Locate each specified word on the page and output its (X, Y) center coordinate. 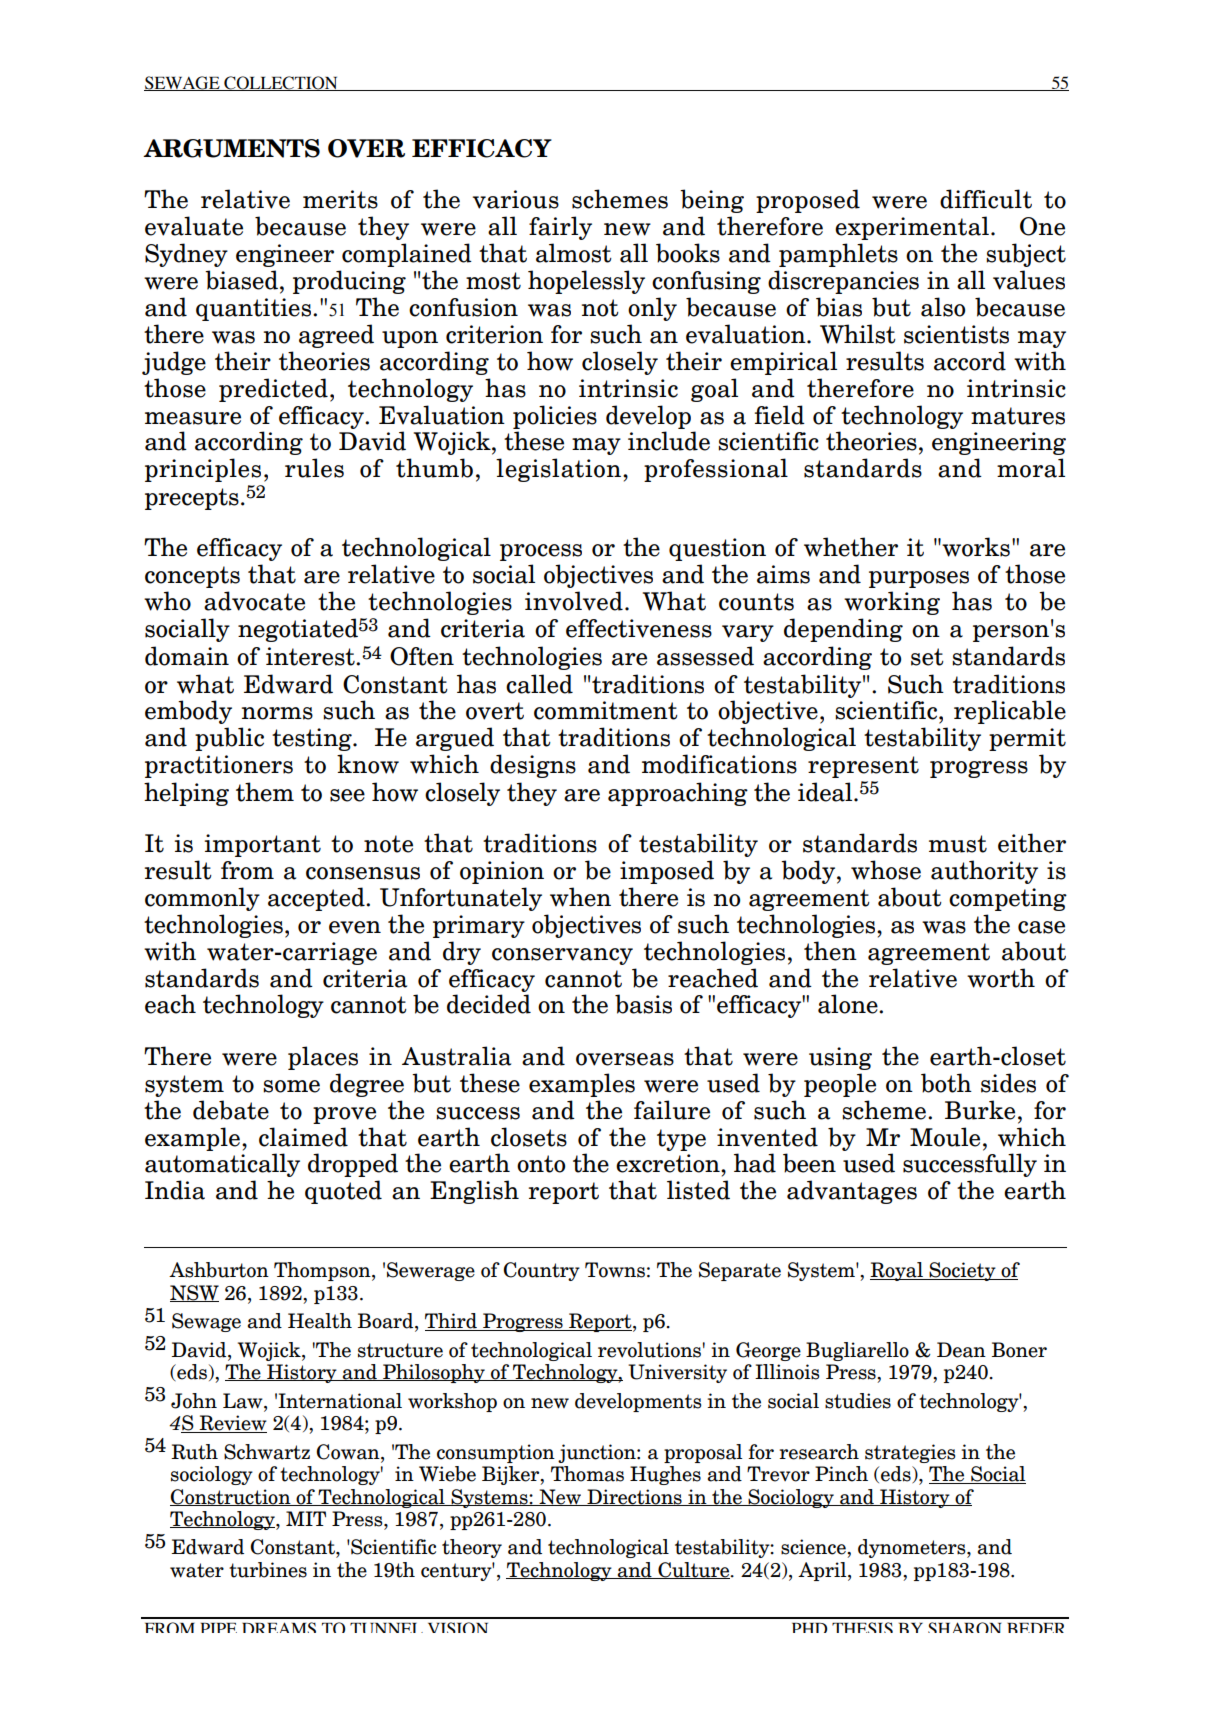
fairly (560, 228)
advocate (254, 601)
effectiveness (639, 628)
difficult (986, 199)
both (946, 1083)
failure (672, 1110)
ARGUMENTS (231, 148)
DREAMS (279, 1627)
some (291, 1086)
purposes (919, 579)
